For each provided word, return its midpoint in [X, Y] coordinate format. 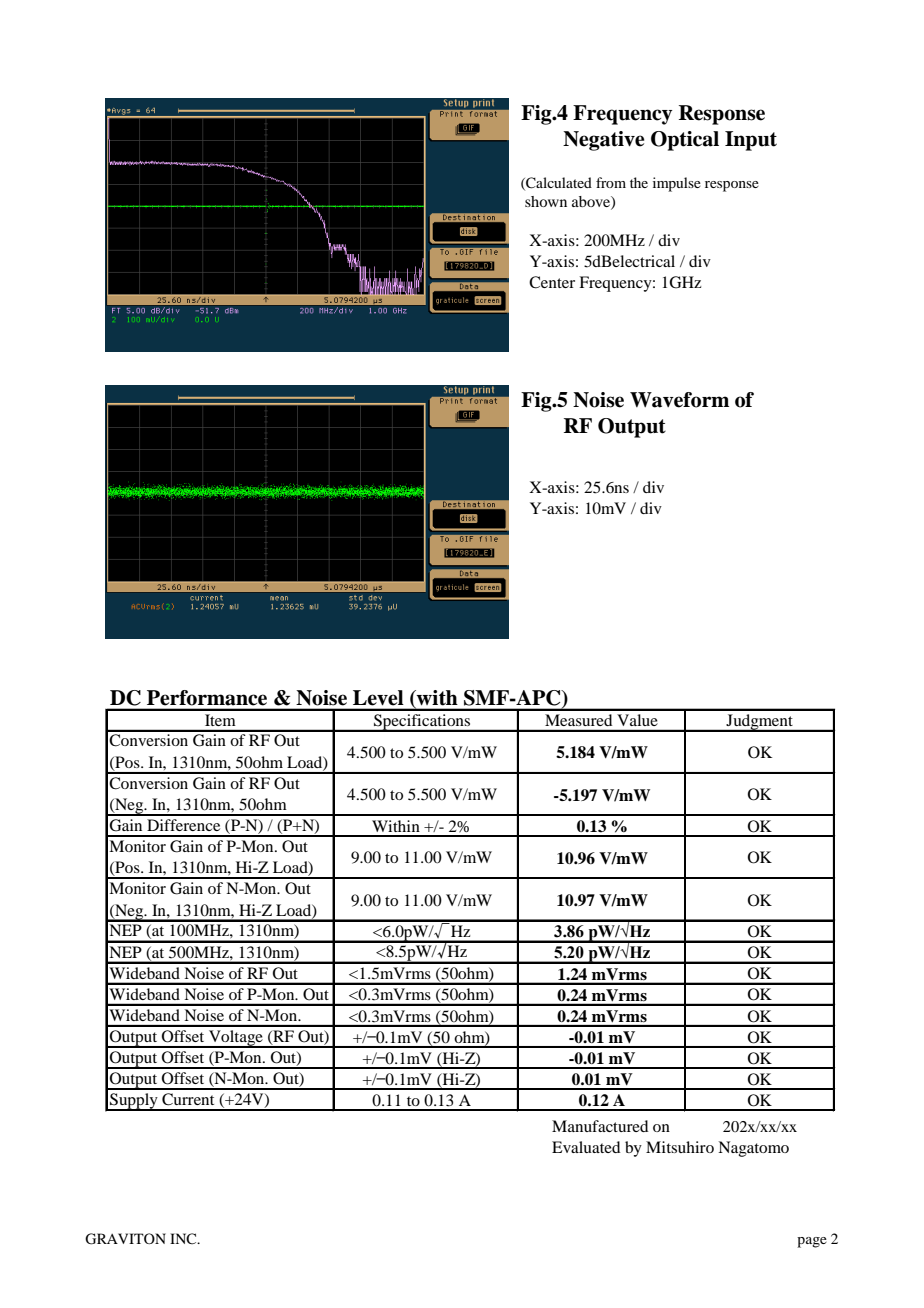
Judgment [759, 723]
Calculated [558, 183]
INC [184, 1238]
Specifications [422, 723]
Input [751, 141]
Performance [207, 698]
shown [546, 201]
